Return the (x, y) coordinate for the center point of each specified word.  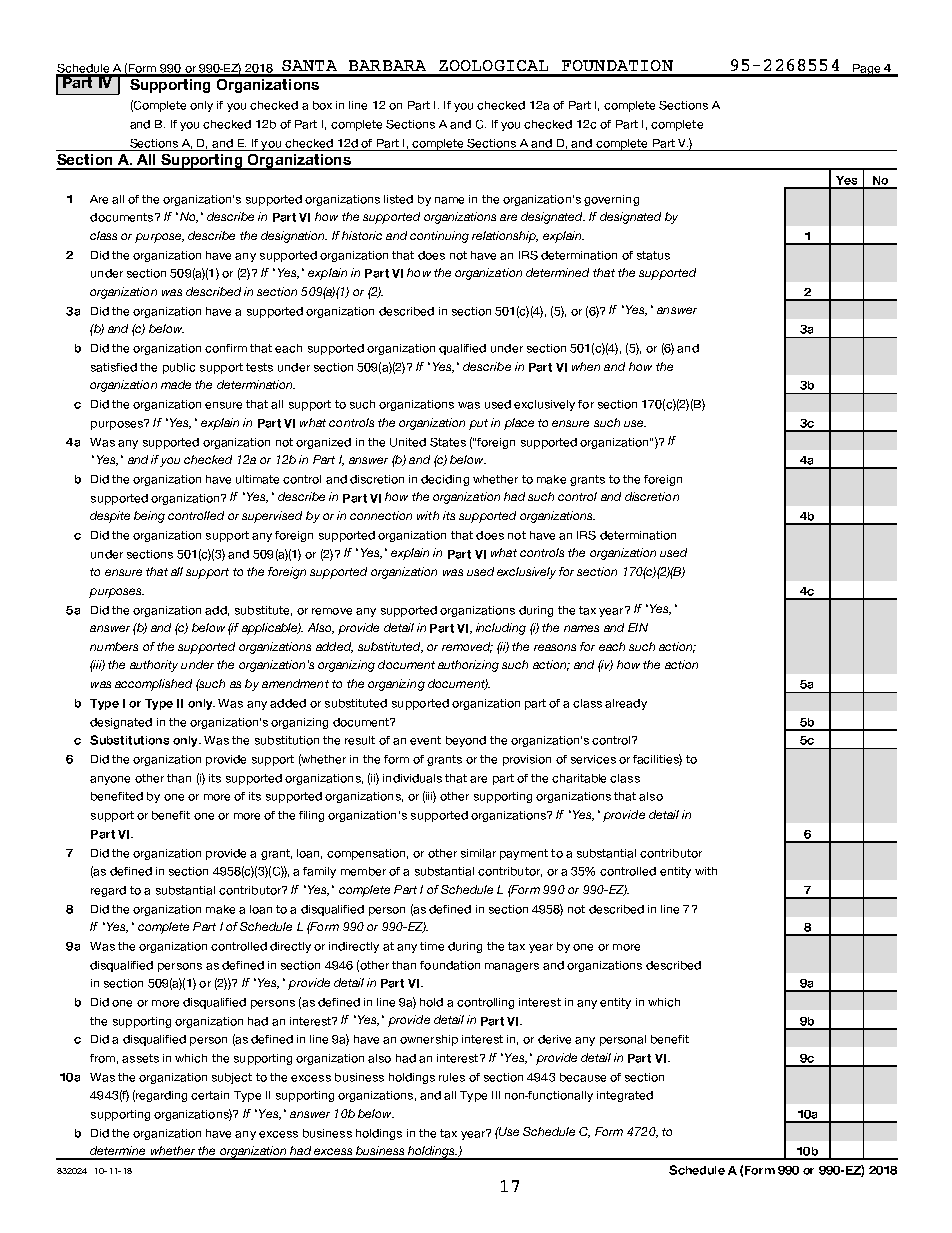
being (149, 517)
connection (381, 515)
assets (140, 1058)
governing (611, 200)
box (322, 105)
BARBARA (387, 65)
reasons (555, 647)
